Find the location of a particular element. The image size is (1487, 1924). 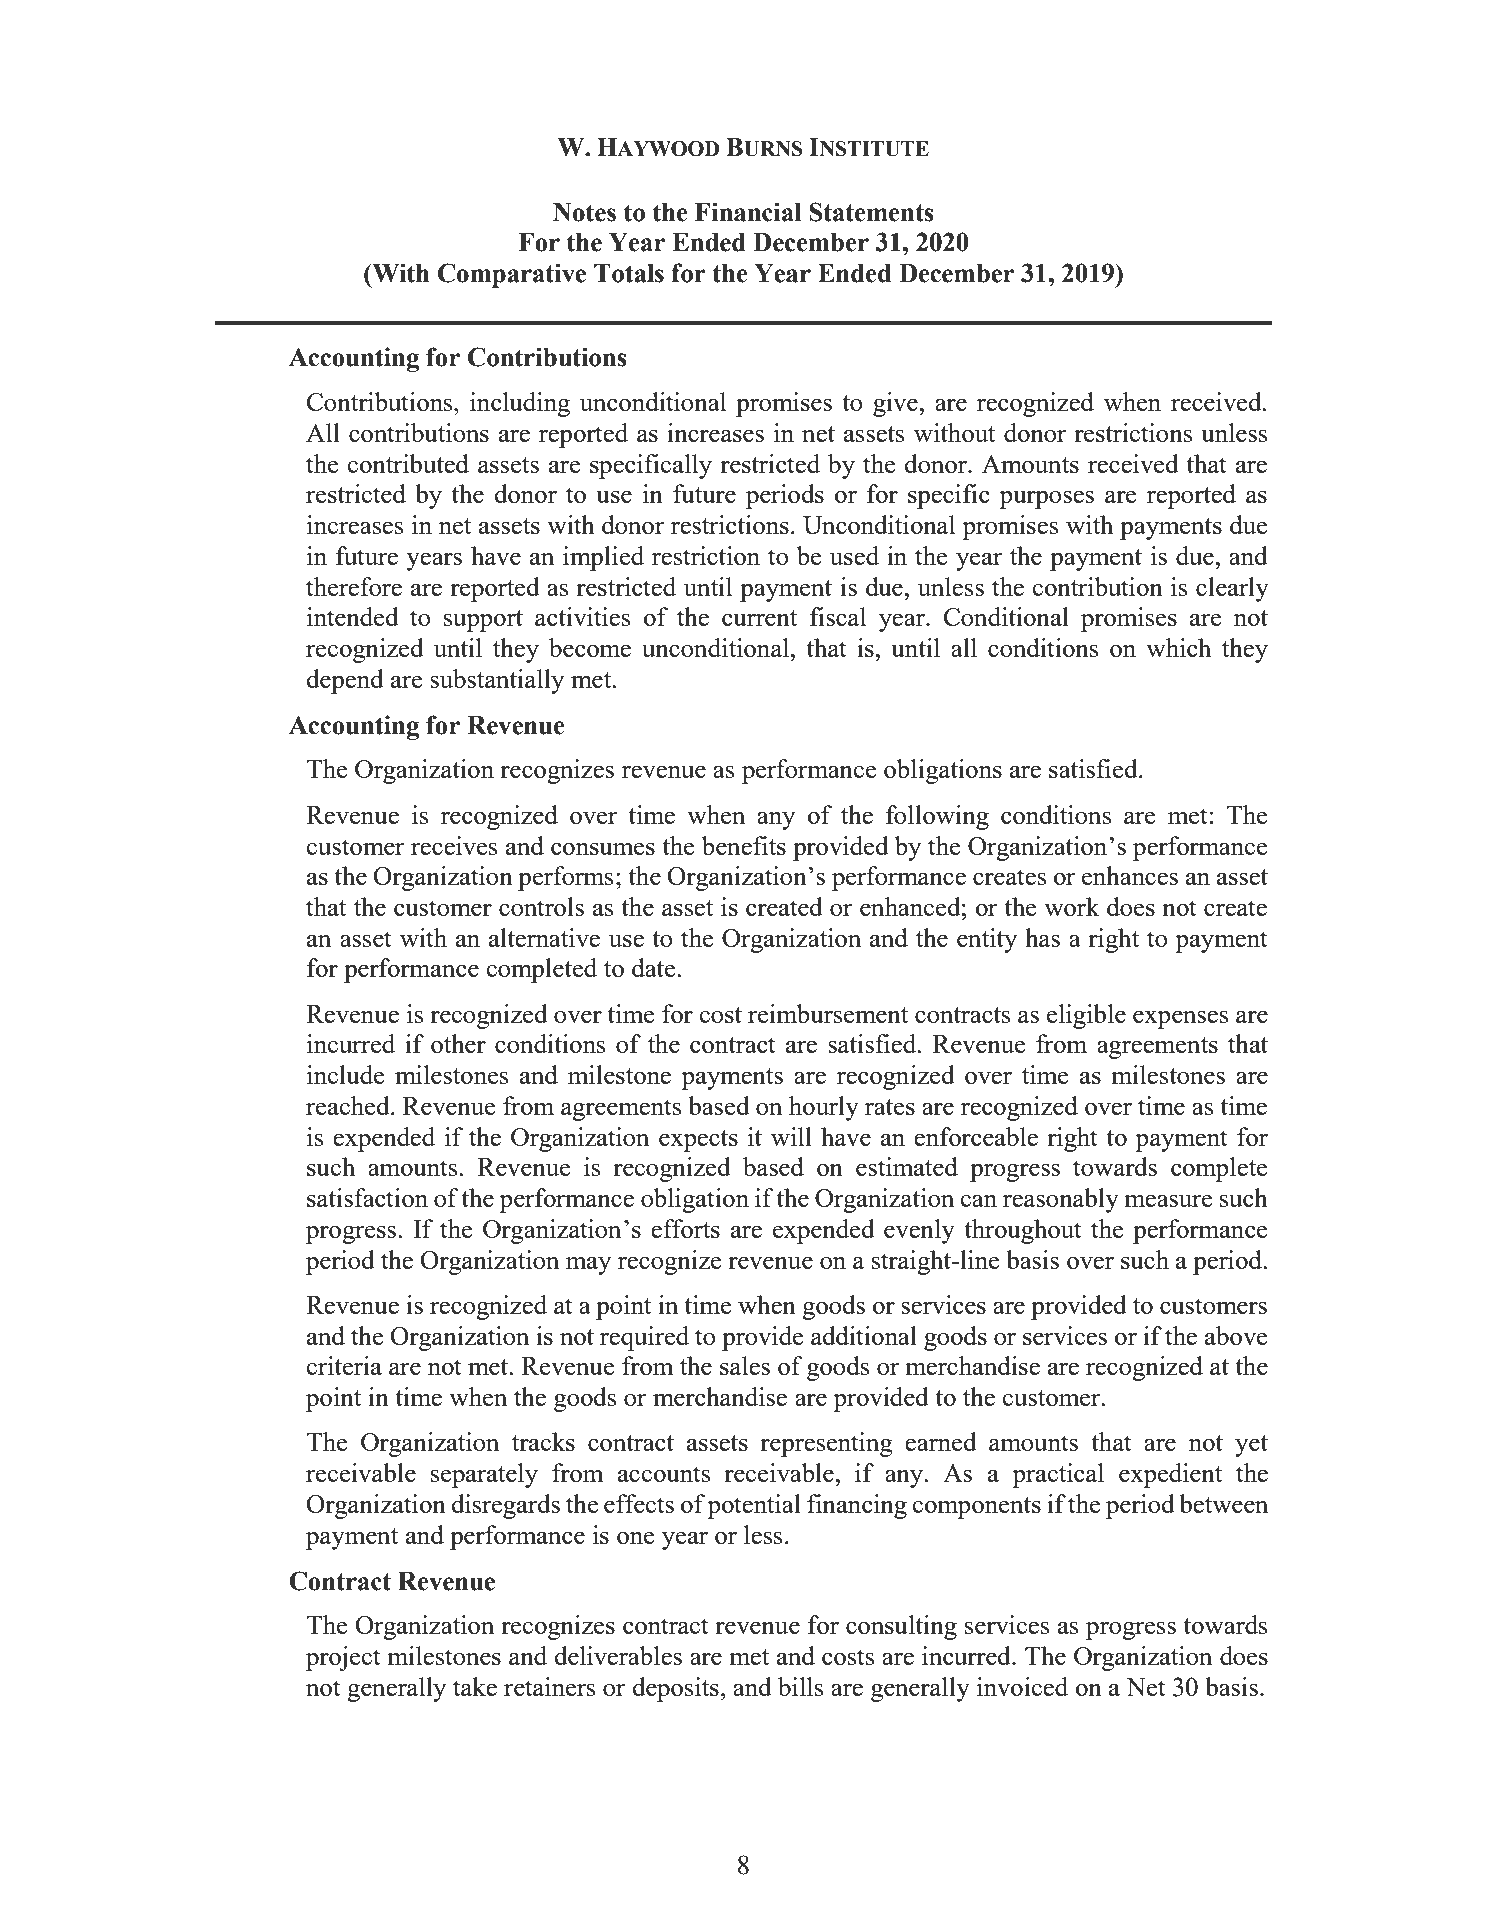

satisfaction is located at coordinates (367, 1197).
